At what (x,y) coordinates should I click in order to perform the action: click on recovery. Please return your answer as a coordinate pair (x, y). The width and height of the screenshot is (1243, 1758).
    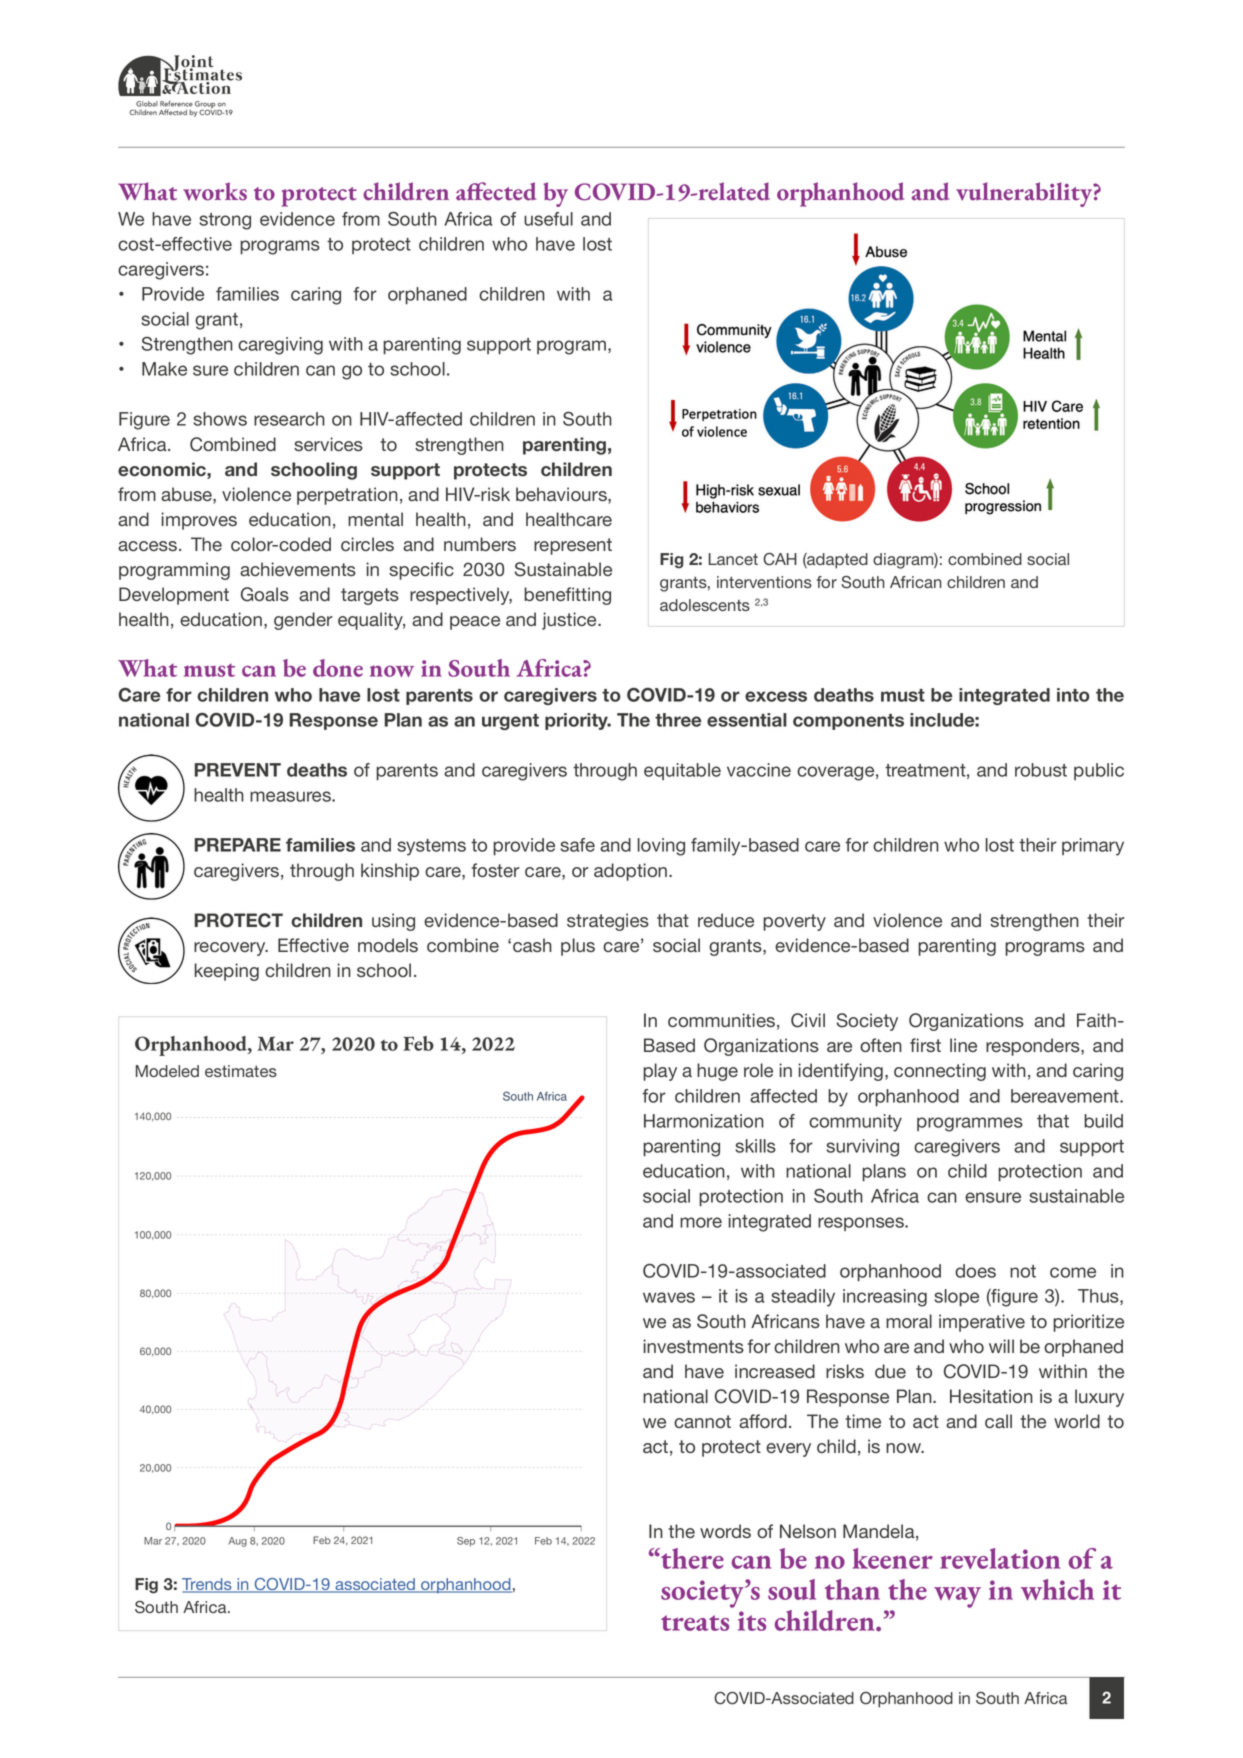
    Looking at the image, I should click on (231, 949).
